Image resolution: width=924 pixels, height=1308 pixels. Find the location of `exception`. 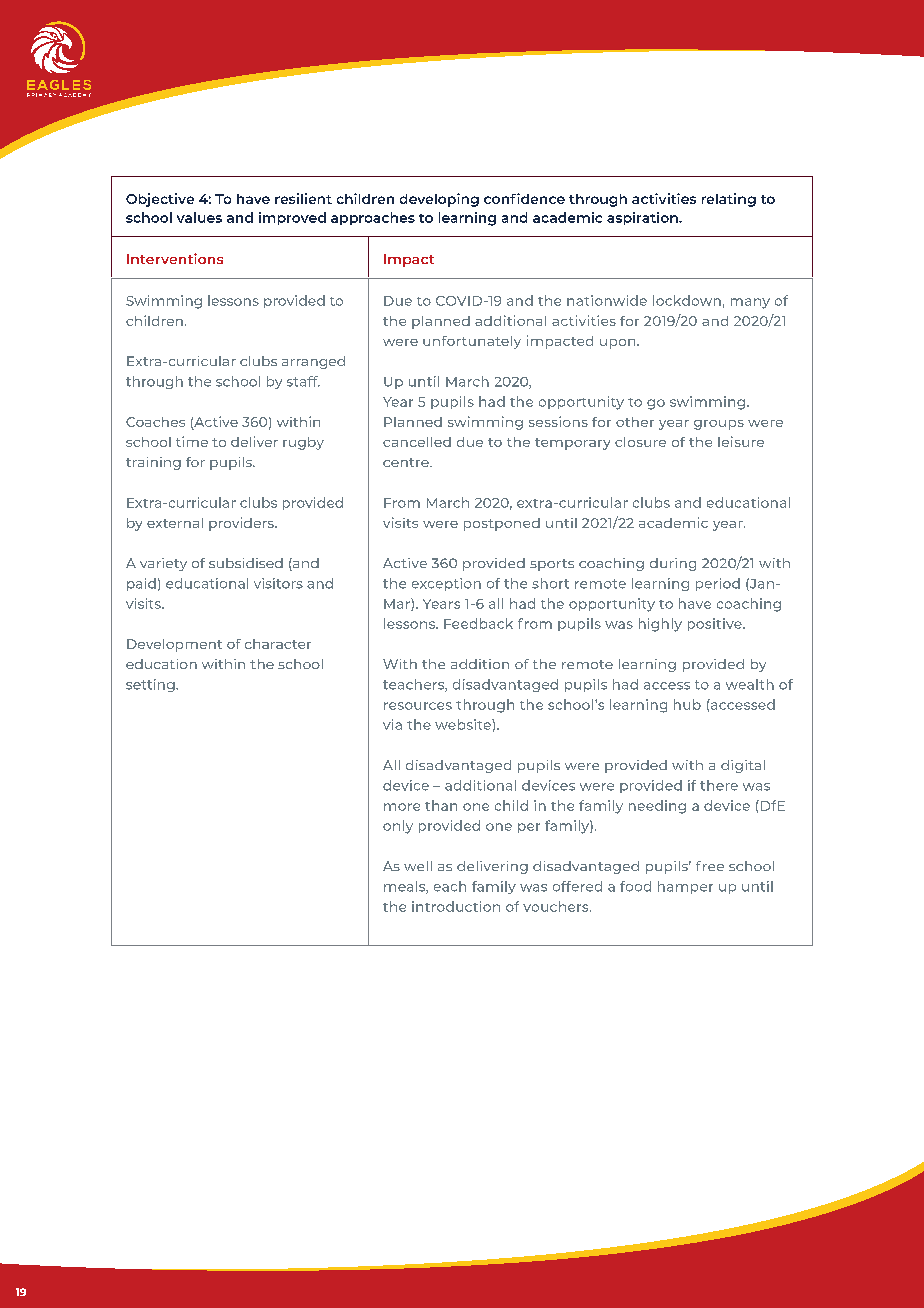

exception is located at coordinates (446, 584).
